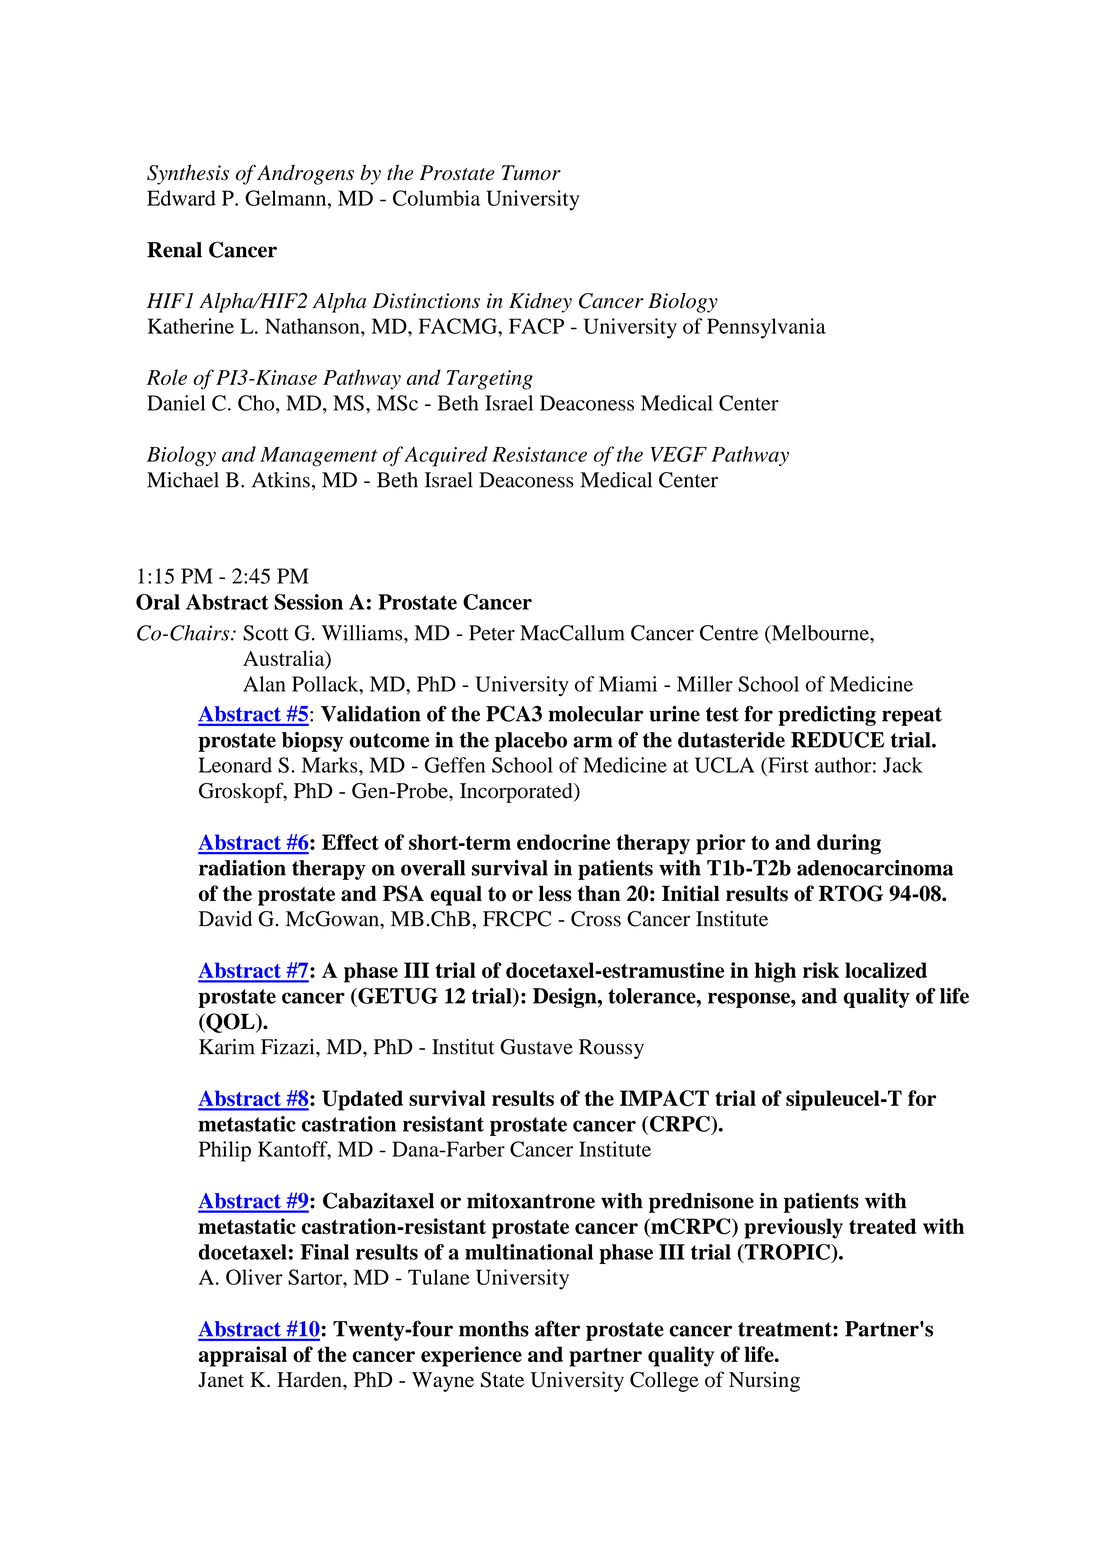  What do you see at coordinates (539, 454) in the document?
I see `Resistance` at bounding box center [539, 454].
